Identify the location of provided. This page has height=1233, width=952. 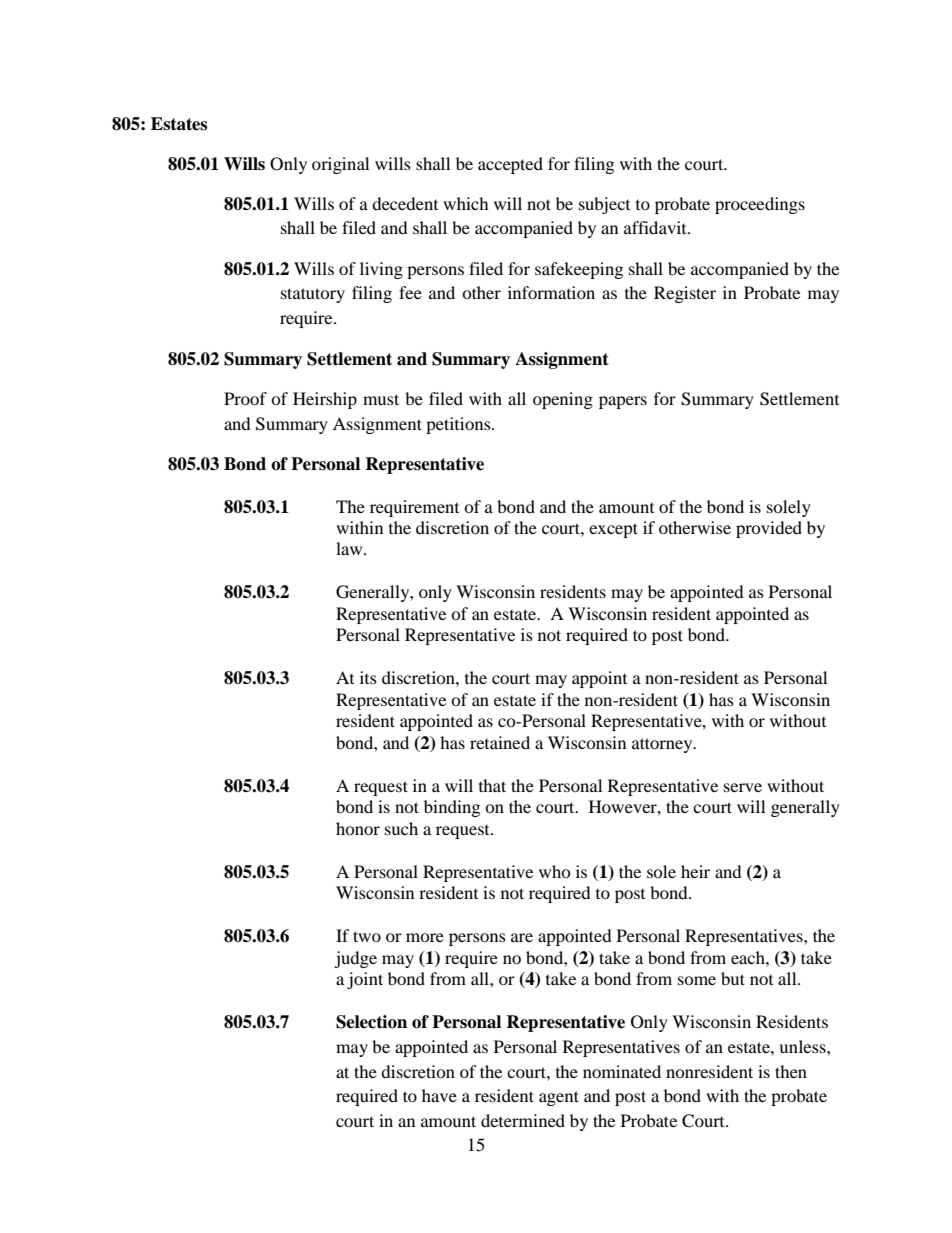
(769, 529).
